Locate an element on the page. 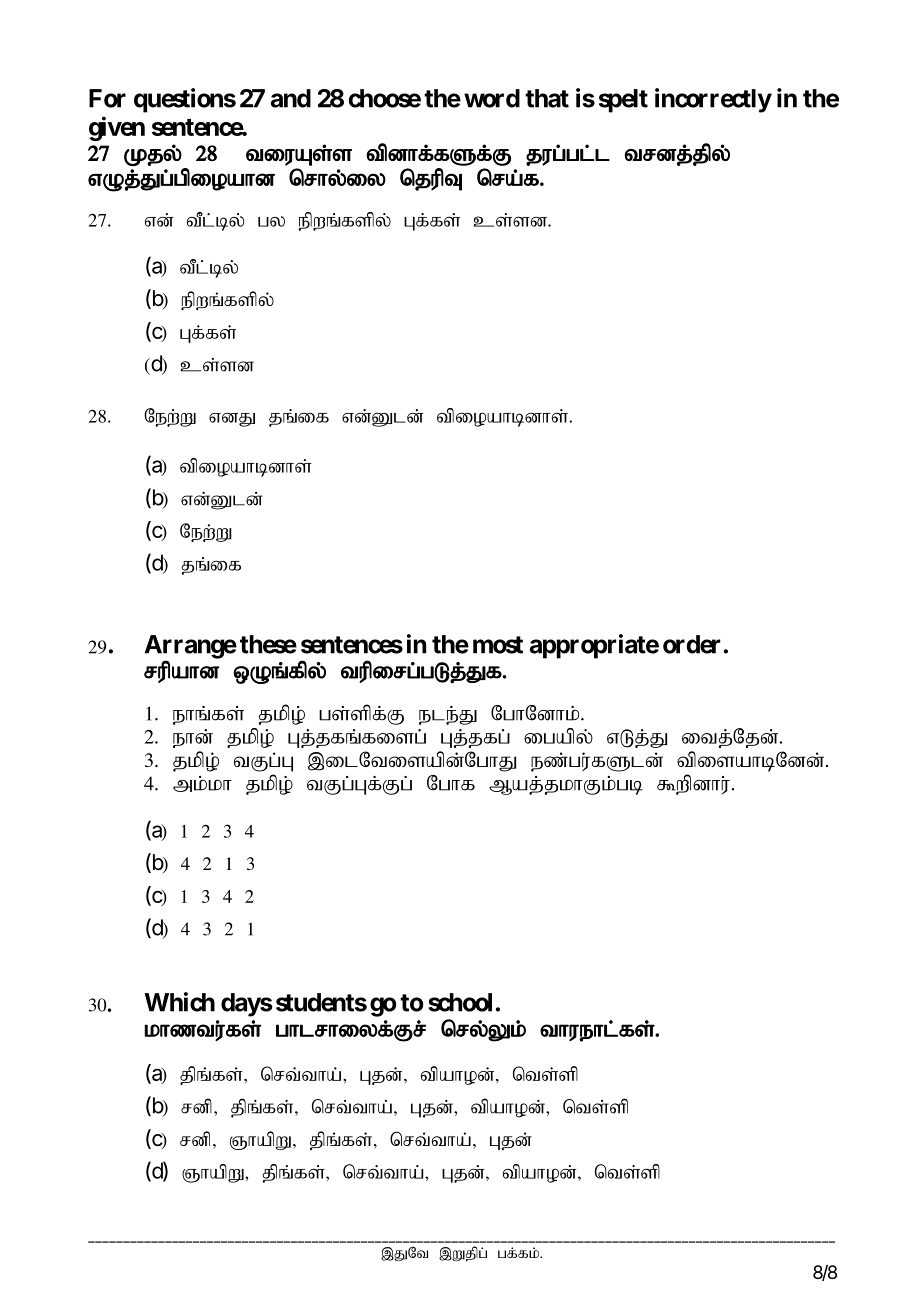 The image size is (924, 1308). Which is located at coordinates (179, 1002).
